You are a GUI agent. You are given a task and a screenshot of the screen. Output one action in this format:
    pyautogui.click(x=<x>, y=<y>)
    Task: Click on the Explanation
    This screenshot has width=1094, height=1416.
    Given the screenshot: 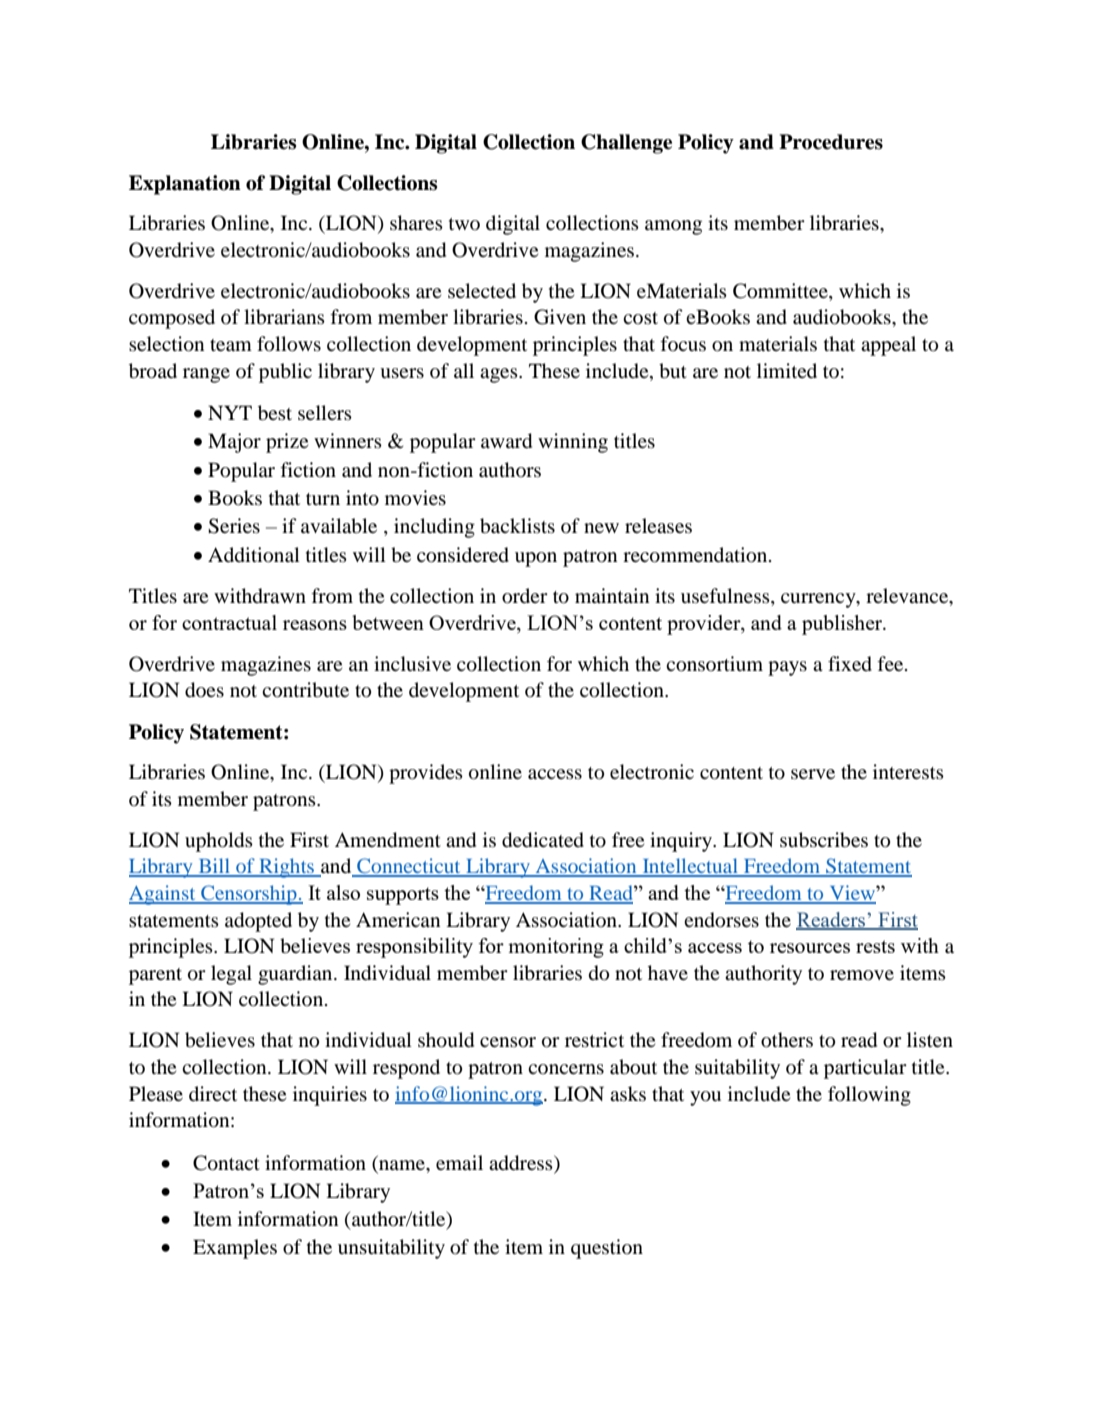 What is the action you would take?
    pyautogui.click(x=185, y=185)
